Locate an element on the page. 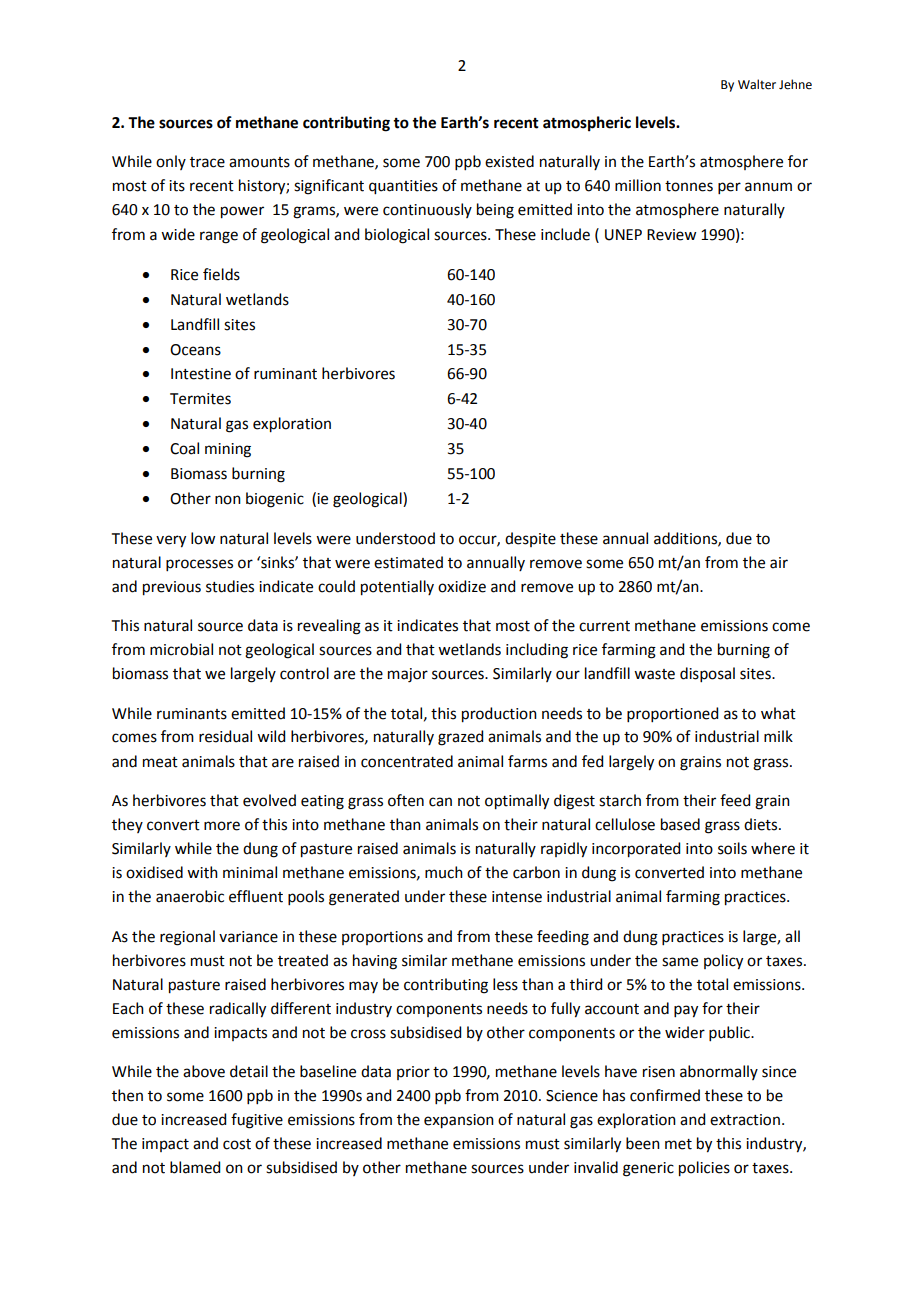 Image resolution: width=924 pixels, height=1308 pixels. additions is located at coordinates (686, 539).
